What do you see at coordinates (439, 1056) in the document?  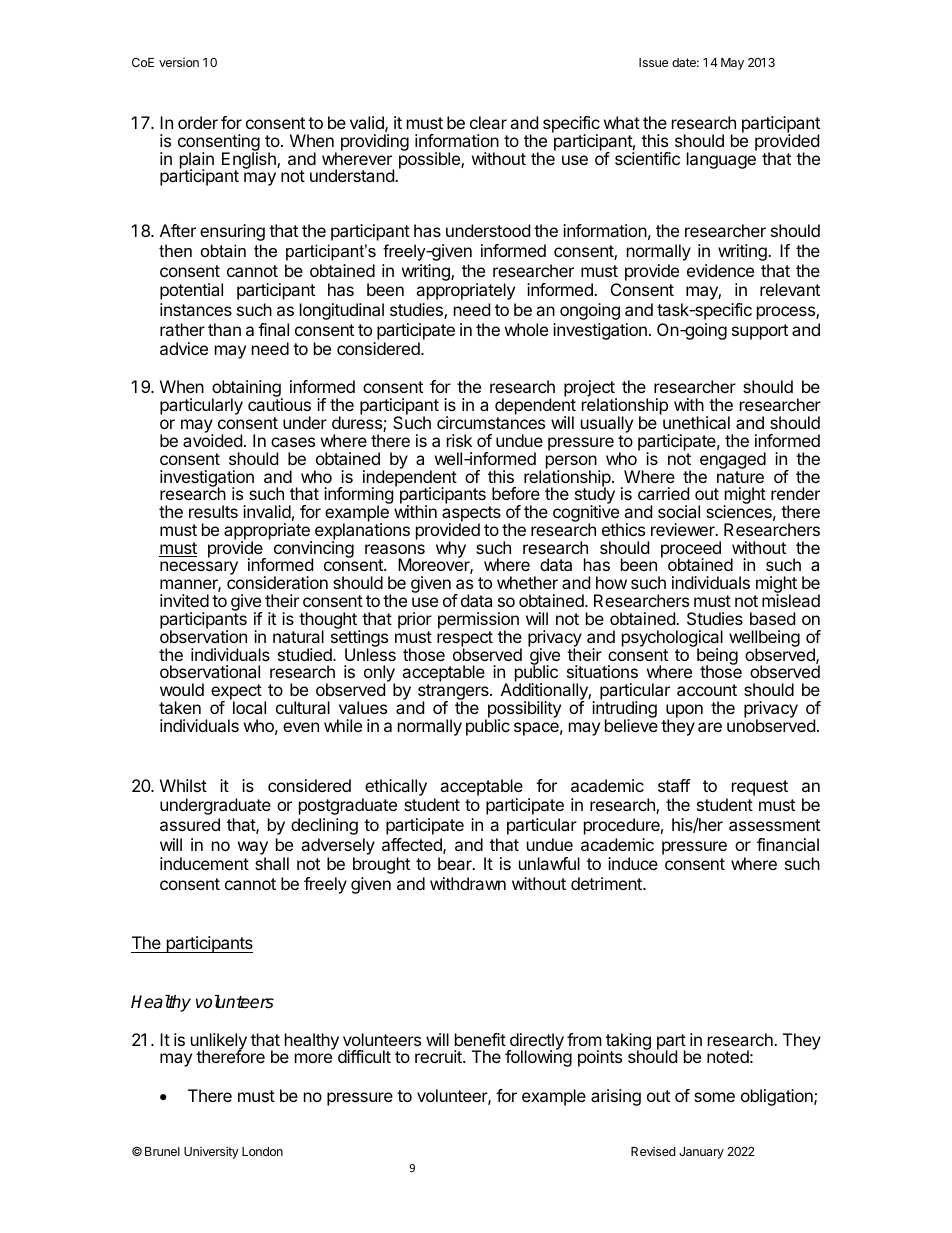 I see `recruit` at bounding box center [439, 1056].
